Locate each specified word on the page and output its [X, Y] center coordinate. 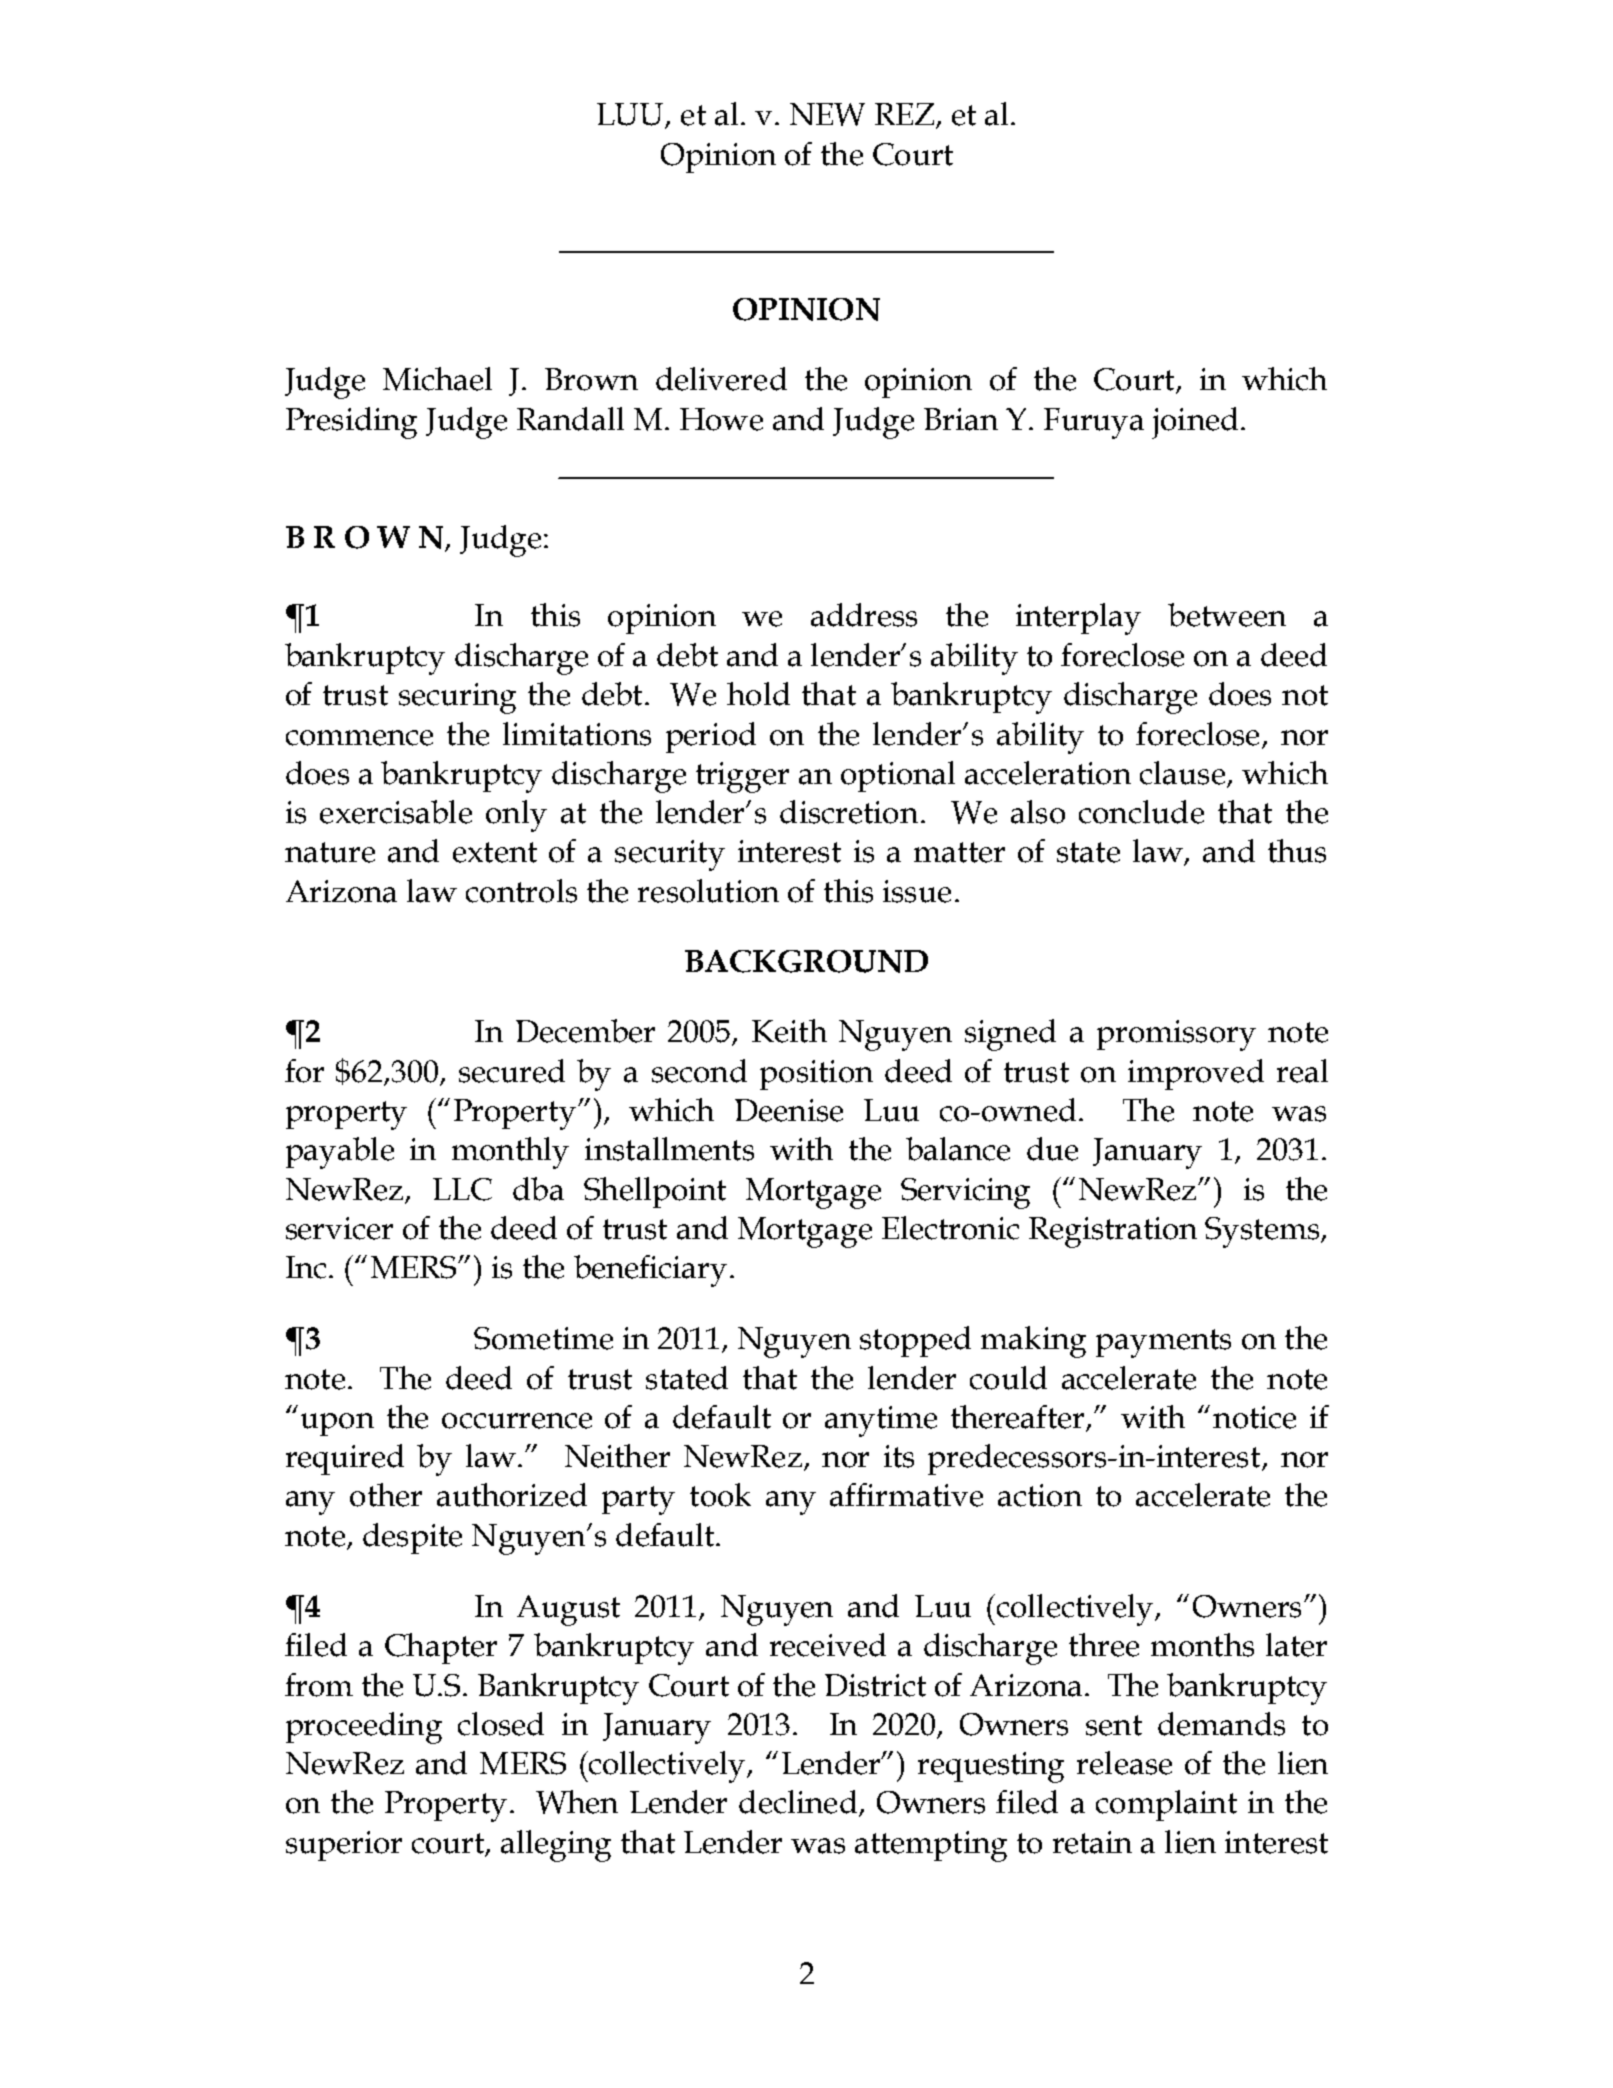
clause [1182, 773]
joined [1195, 423]
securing [457, 698]
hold [758, 694]
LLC [462, 1189]
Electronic [950, 1228]
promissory [1176, 1035]
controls [521, 891]
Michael [437, 379]
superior [344, 1846]
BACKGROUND [806, 961]
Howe [721, 419]
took [720, 1495]
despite [412, 1538]
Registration [1113, 1232]
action [1040, 1495]
